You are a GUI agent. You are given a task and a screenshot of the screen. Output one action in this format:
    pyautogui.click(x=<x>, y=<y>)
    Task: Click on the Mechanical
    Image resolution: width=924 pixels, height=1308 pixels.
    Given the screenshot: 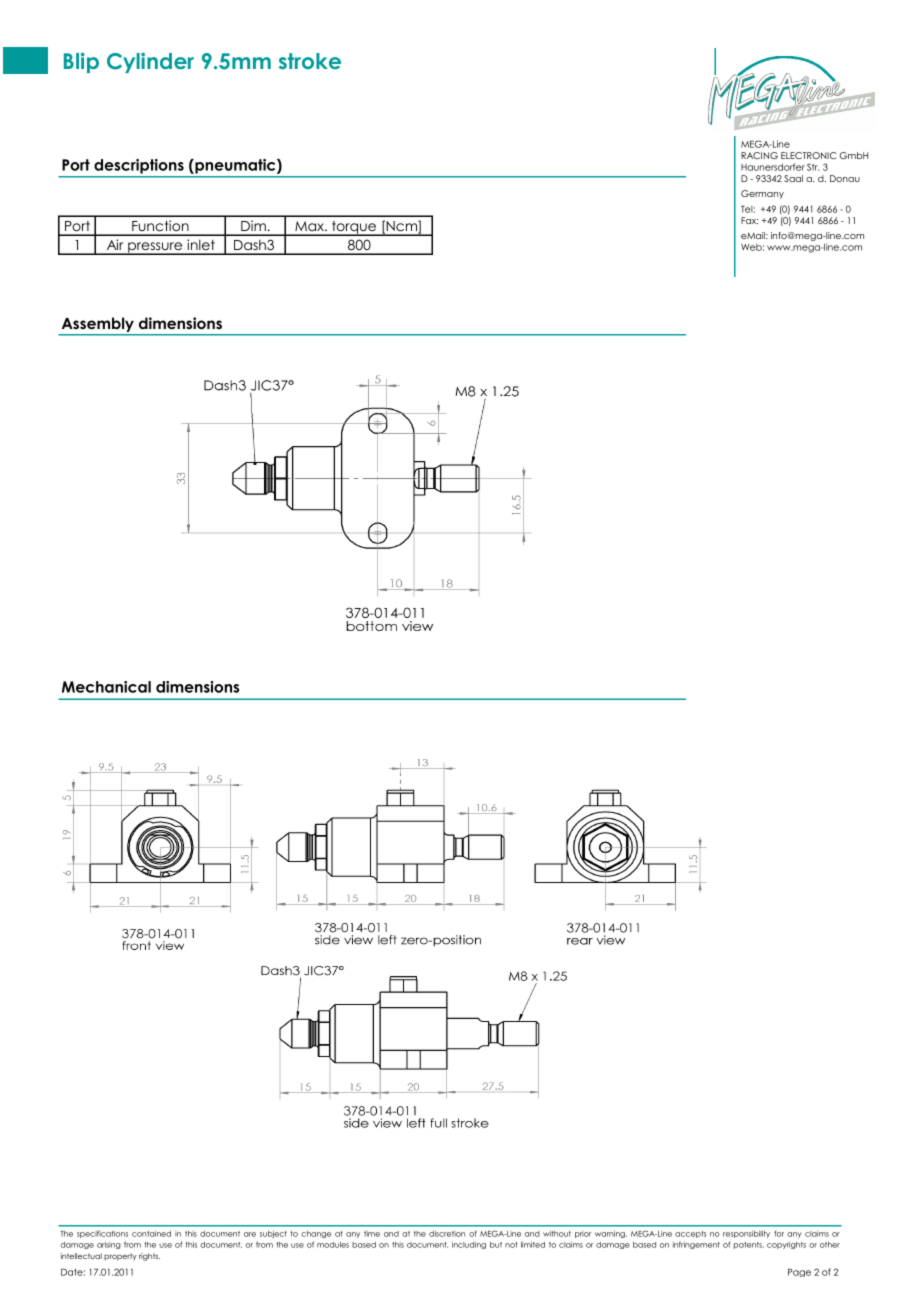 What is the action you would take?
    pyautogui.click(x=106, y=687)
